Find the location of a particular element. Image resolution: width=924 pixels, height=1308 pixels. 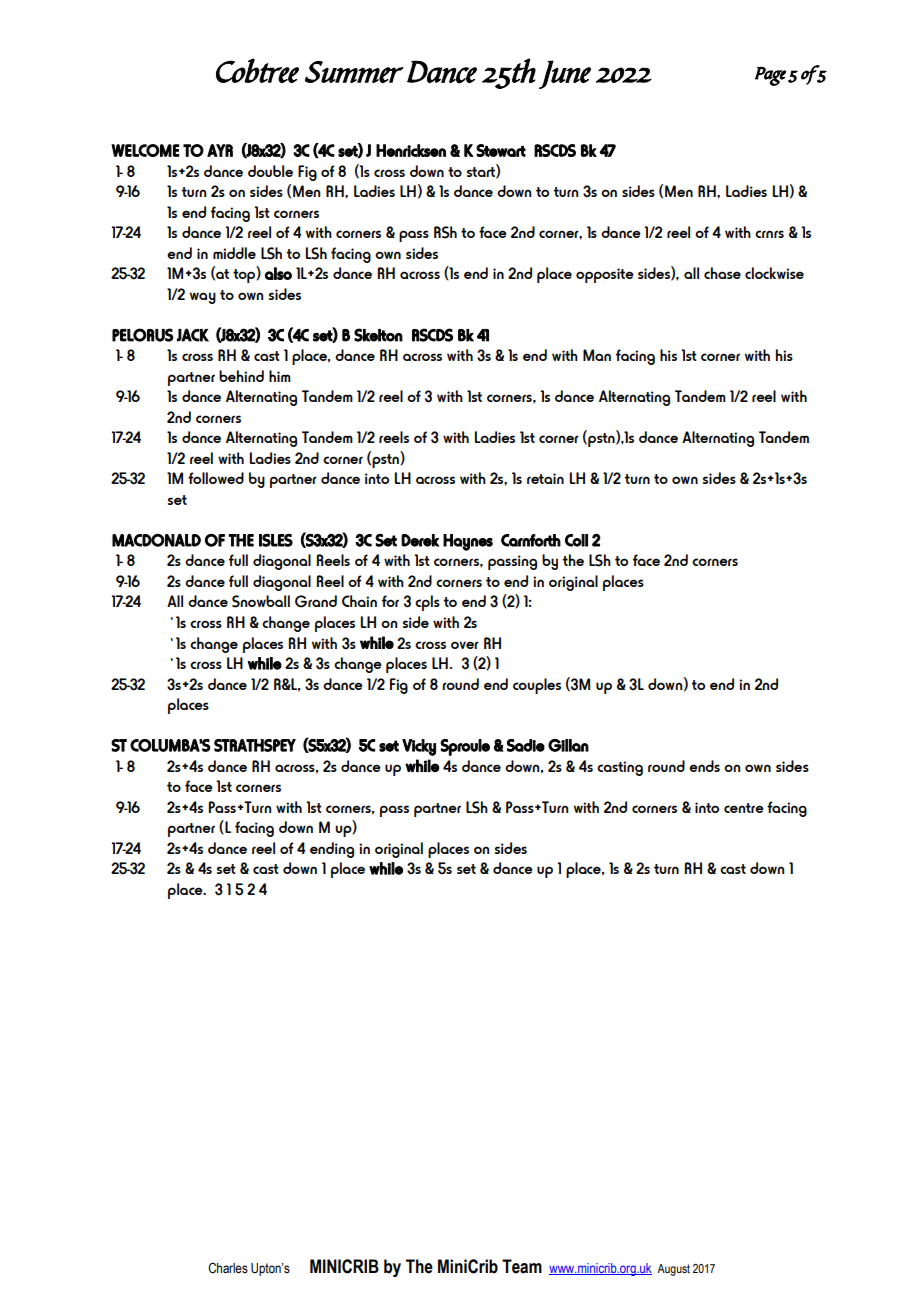

followed is located at coordinates (216, 478).
